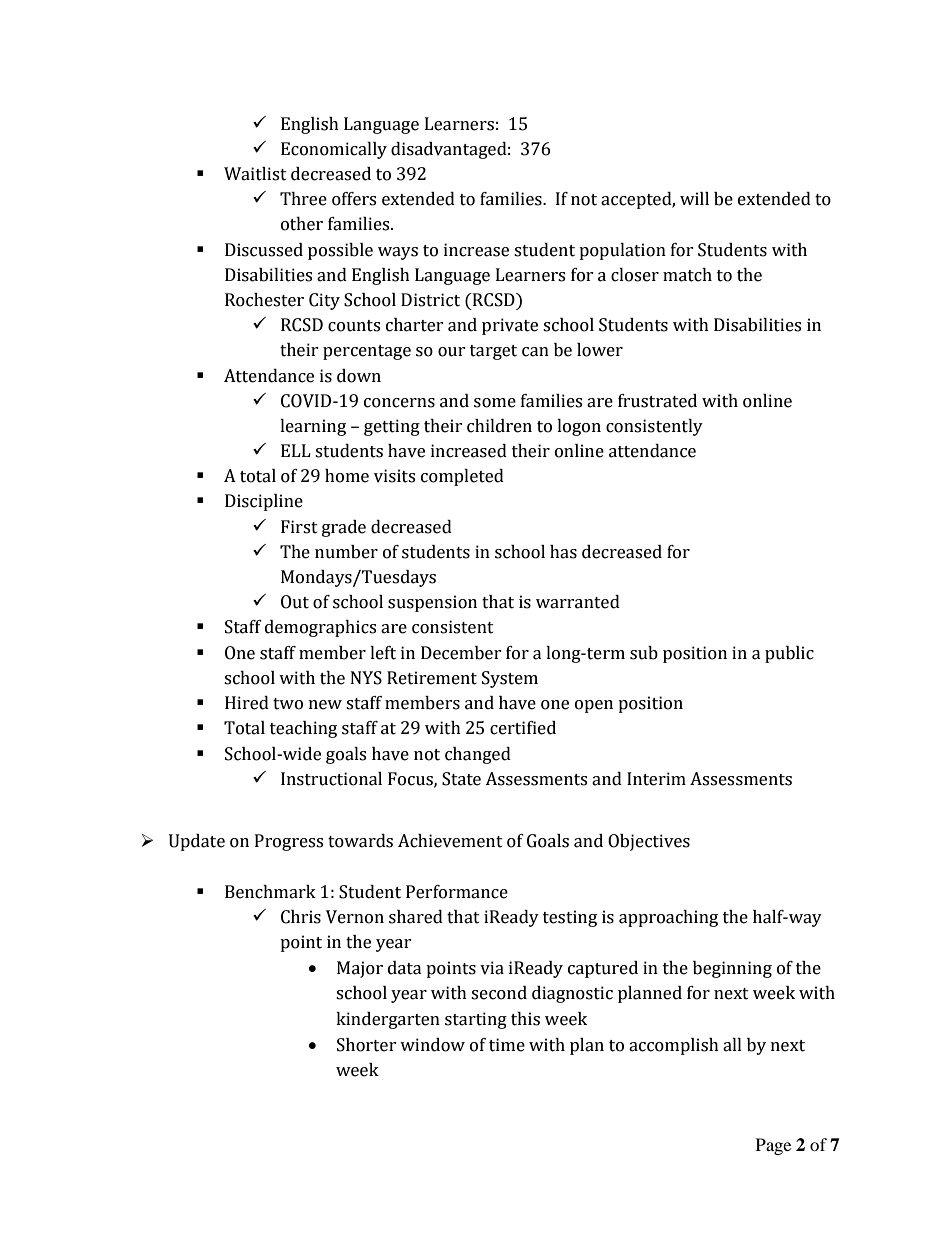 Image resolution: width=952 pixels, height=1233 pixels. What do you see at coordinates (656, 779) in the screenshot?
I see `Interim` at bounding box center [656, 779].
